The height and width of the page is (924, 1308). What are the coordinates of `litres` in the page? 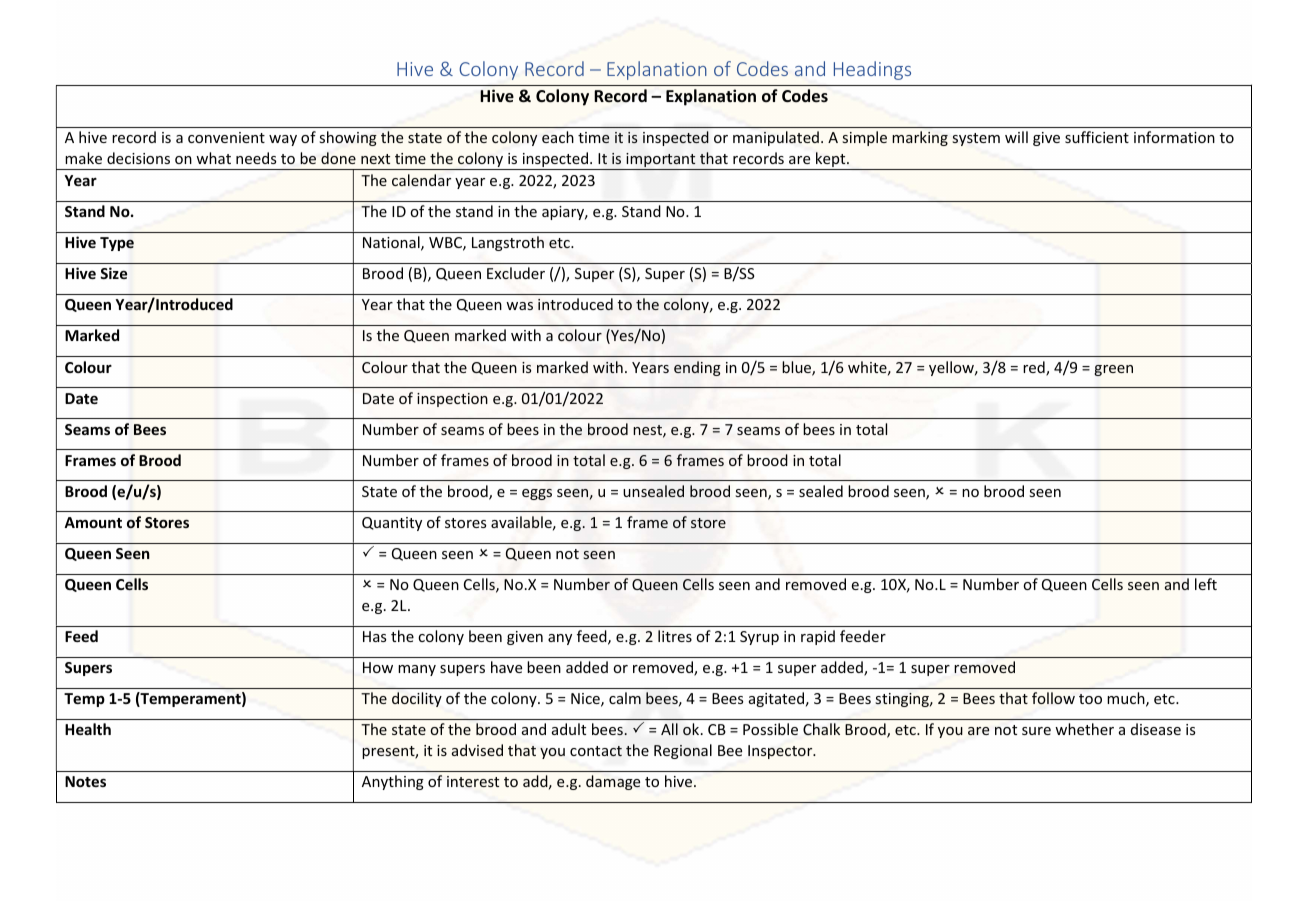 It's located at (675, 636).
